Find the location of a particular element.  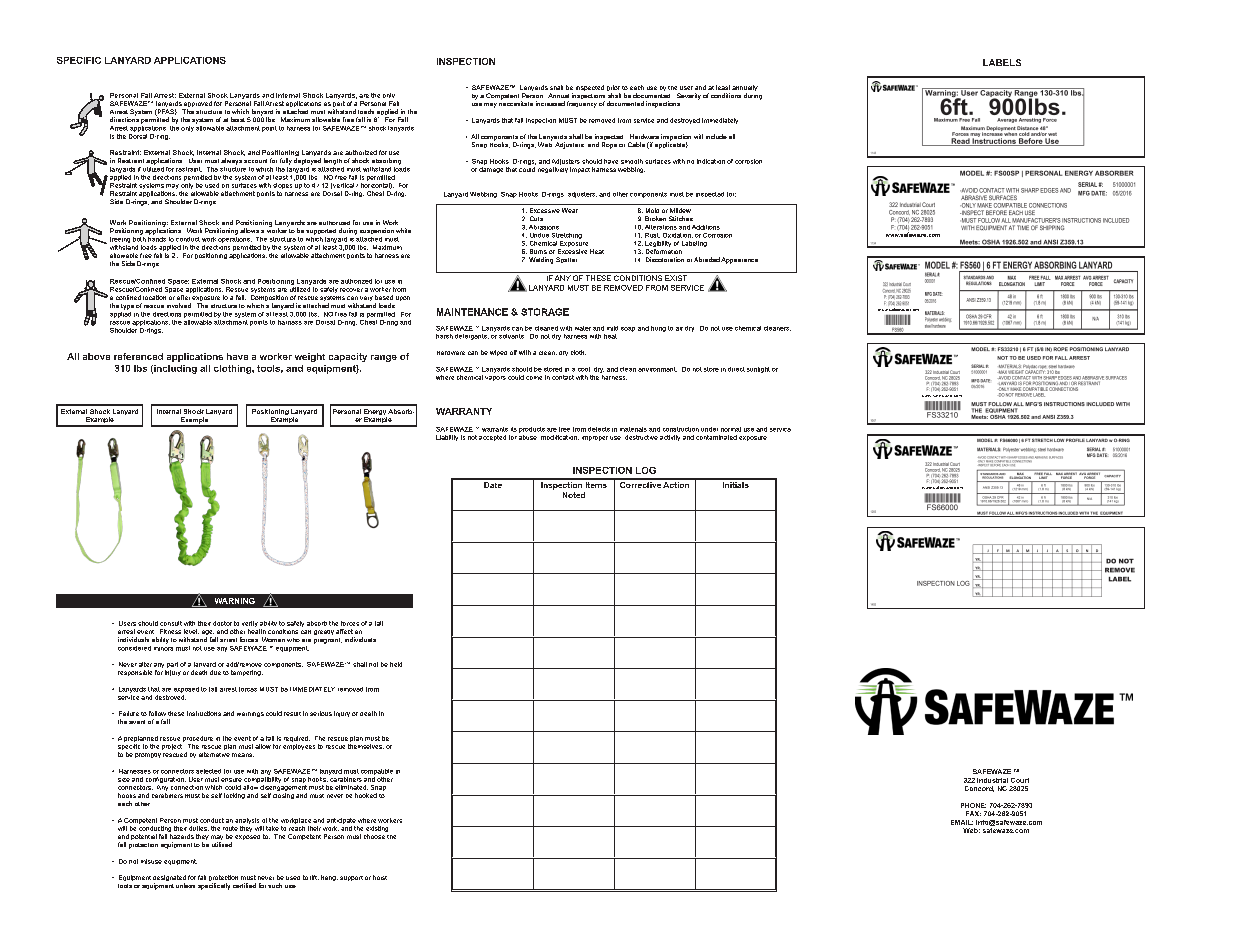

sunlight is located at coordinates (758, 370).
